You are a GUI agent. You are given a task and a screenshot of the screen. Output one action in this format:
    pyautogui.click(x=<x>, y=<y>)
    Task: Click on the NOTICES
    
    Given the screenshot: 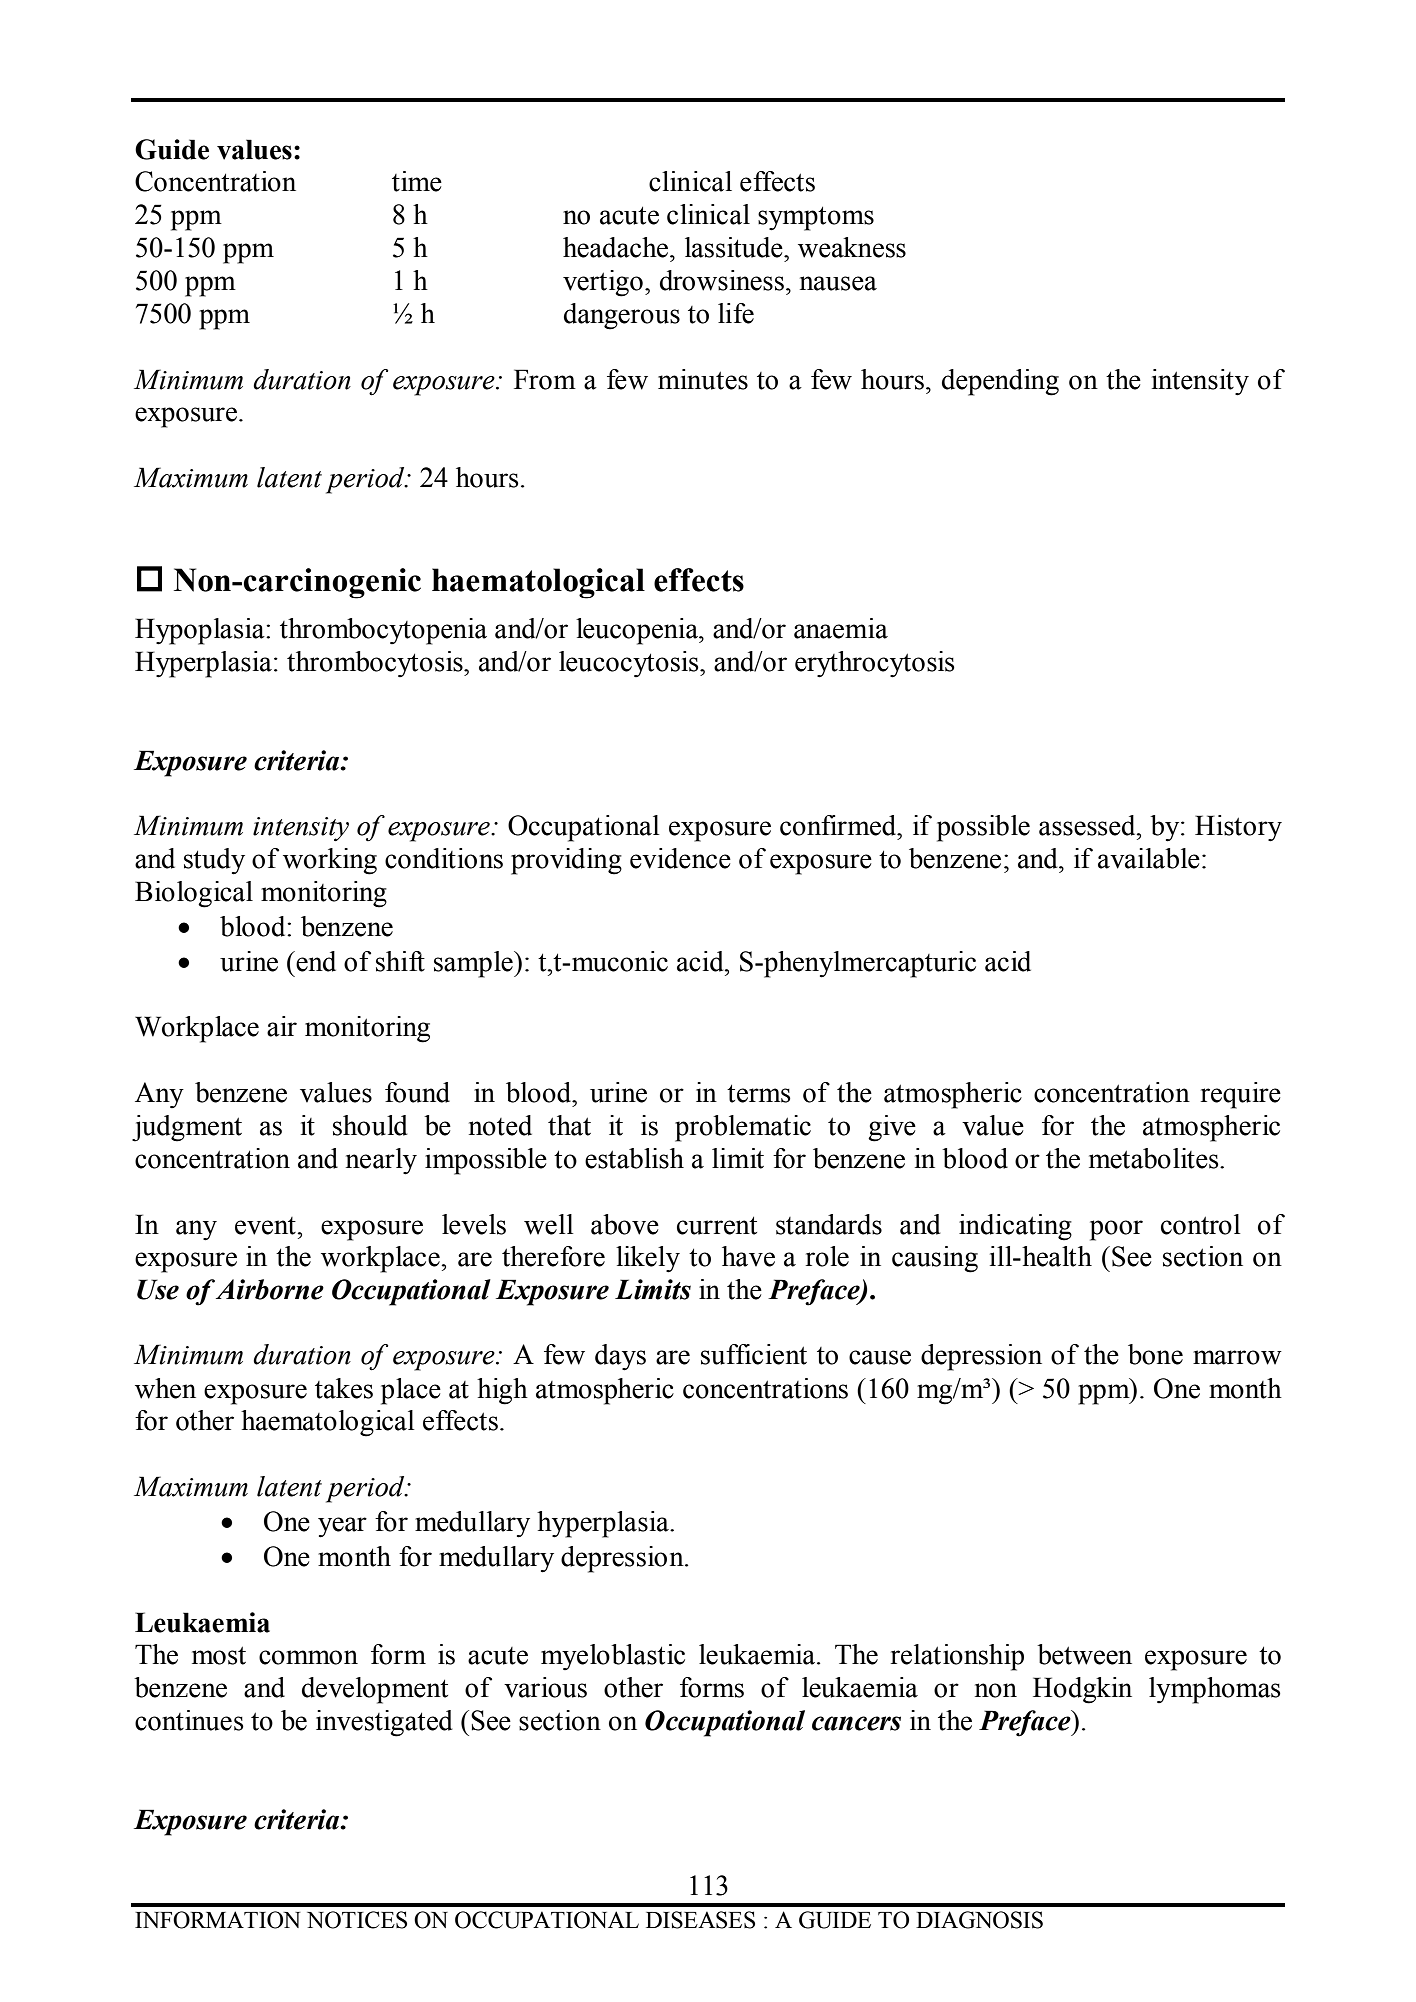 What is the action you would take?
    pyautogui.click(x=357, y=1920)
